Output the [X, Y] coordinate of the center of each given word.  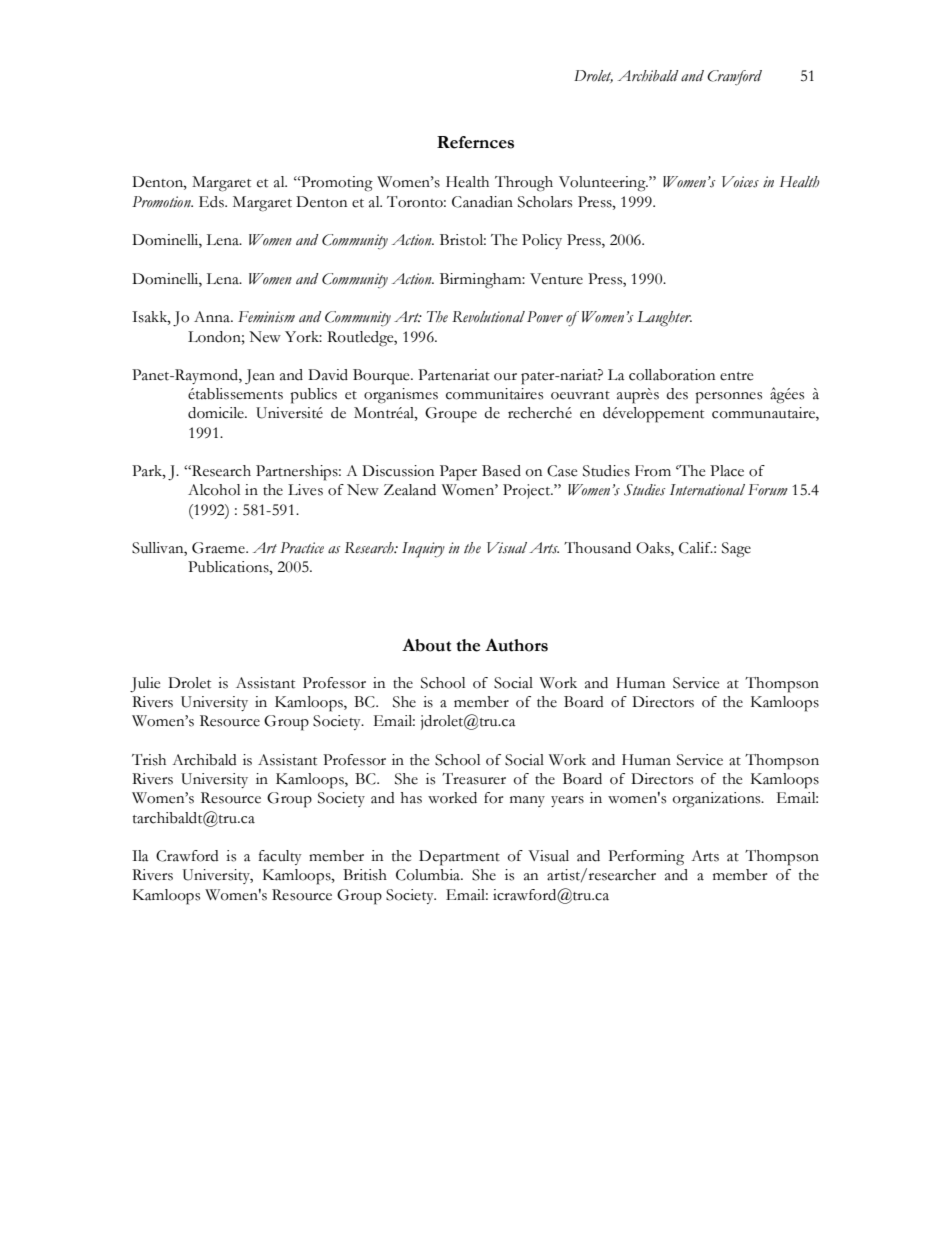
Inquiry [423, 550]
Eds [212, 202]
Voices [740, 182]
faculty [280, 857]
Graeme [219, 548]
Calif [696, 548]
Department [459, 858]
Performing [646, 858]
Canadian [482, 202]
